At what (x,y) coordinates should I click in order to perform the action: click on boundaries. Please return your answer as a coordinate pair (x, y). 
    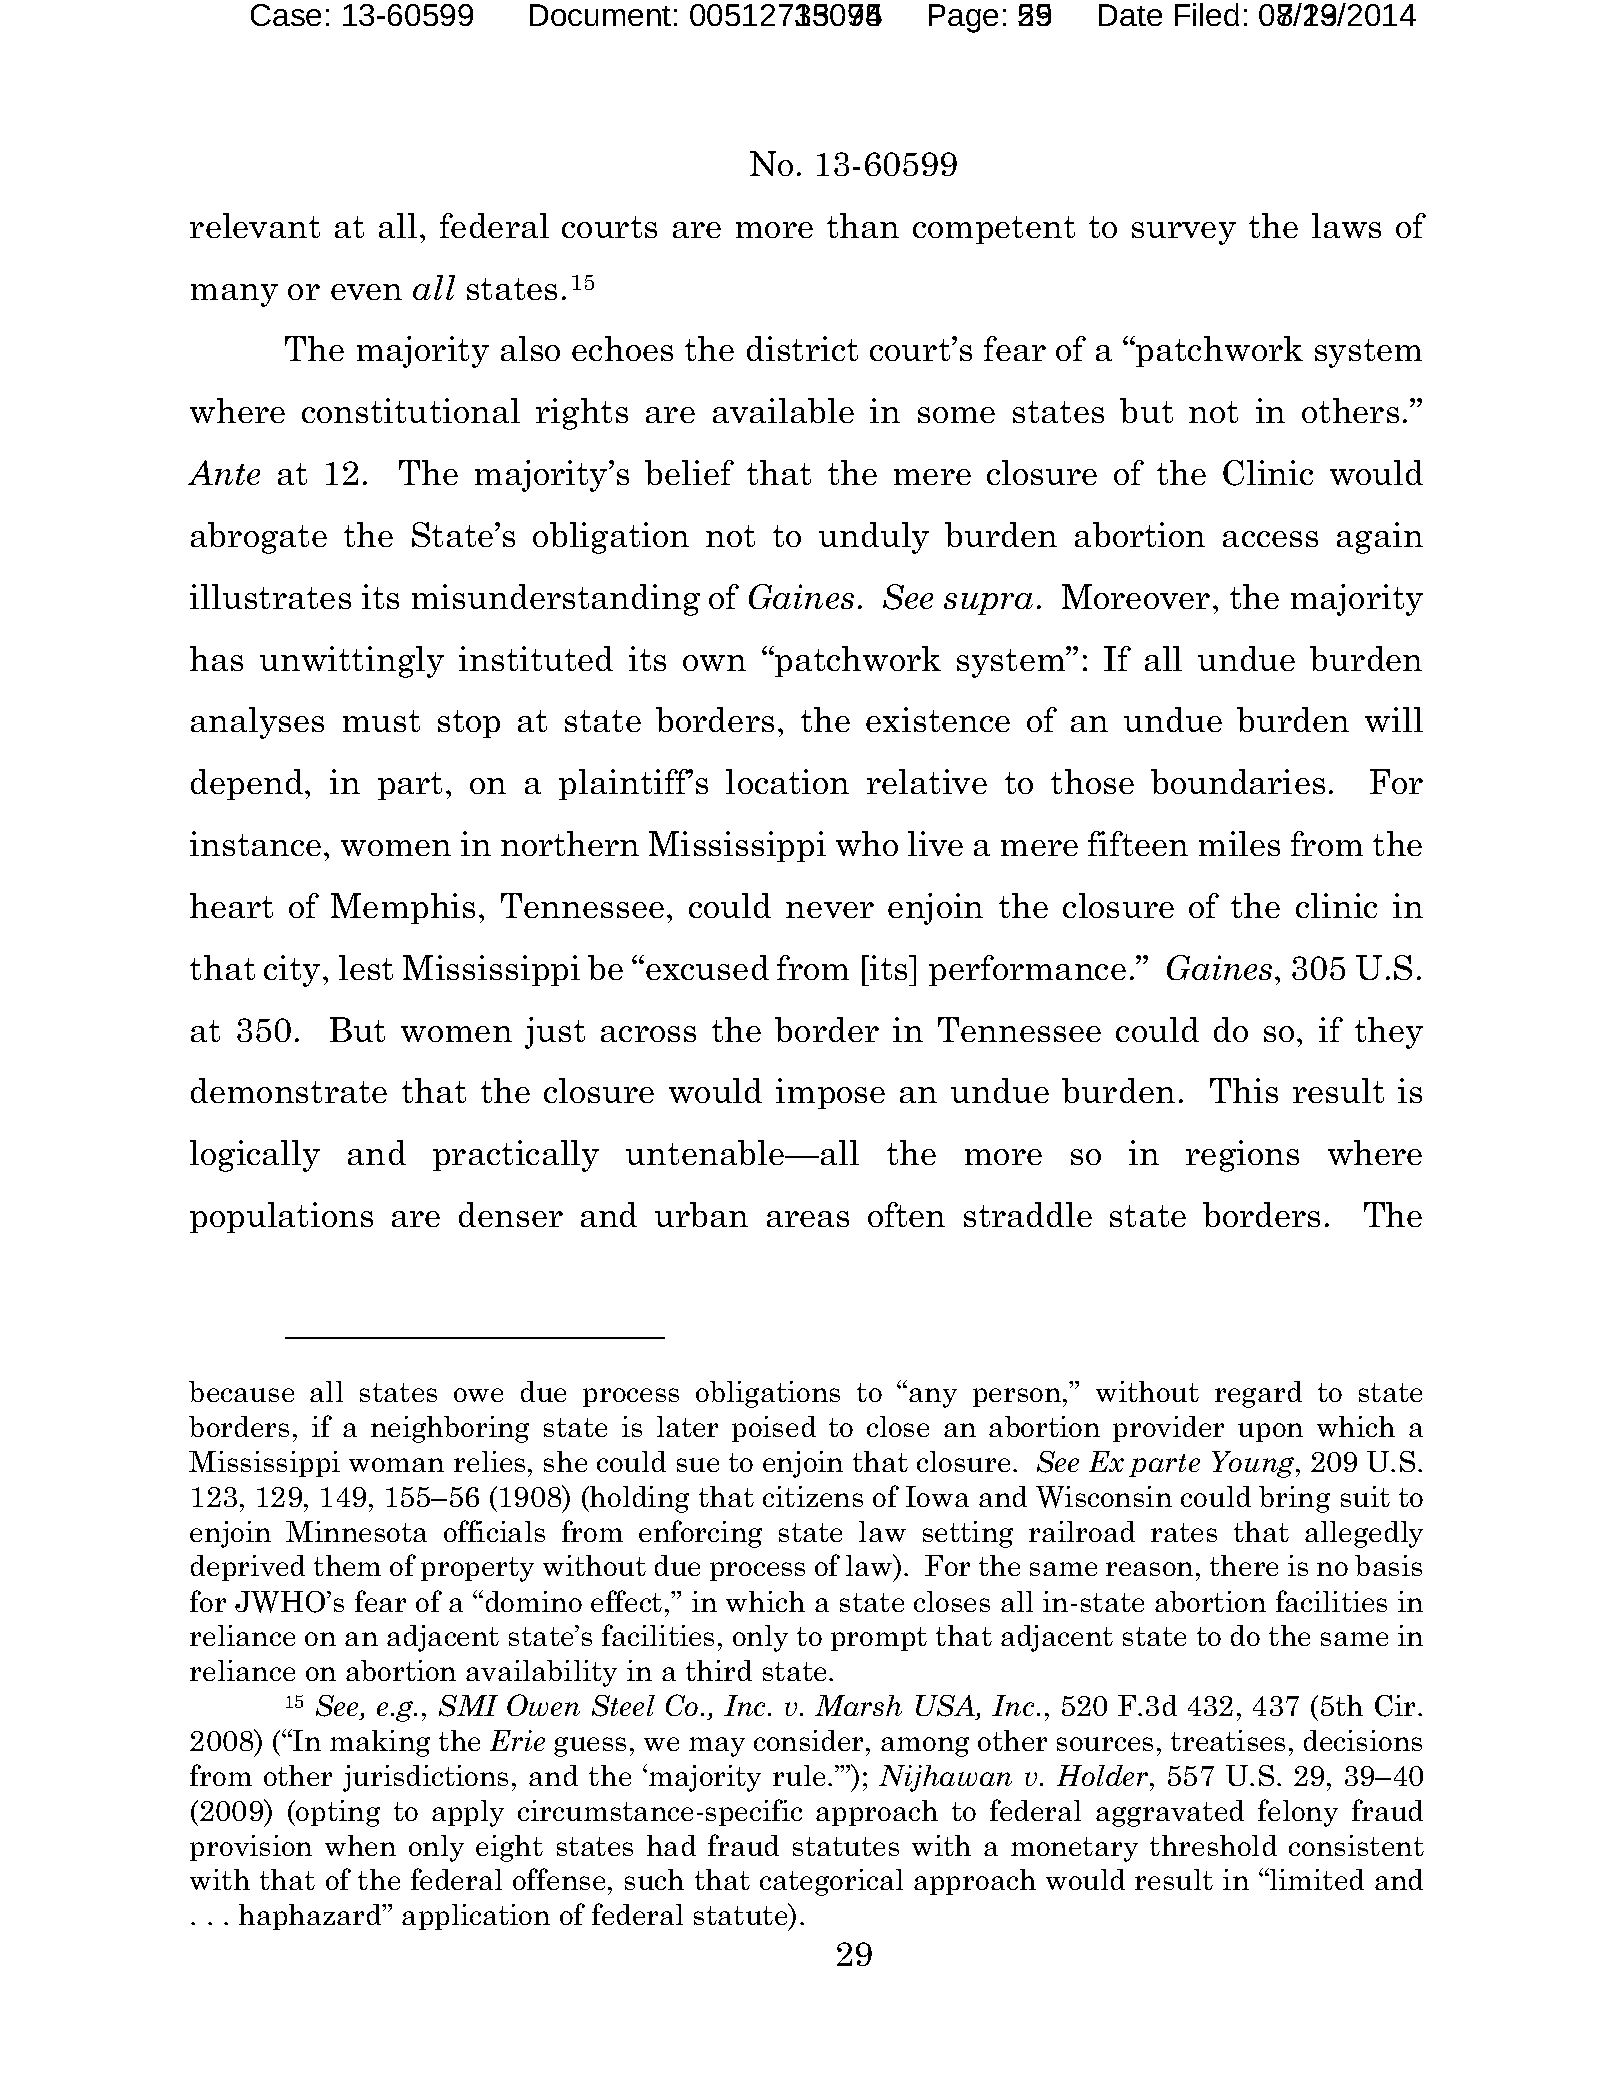
    Looking at the image, I should click on (1238, 781).
